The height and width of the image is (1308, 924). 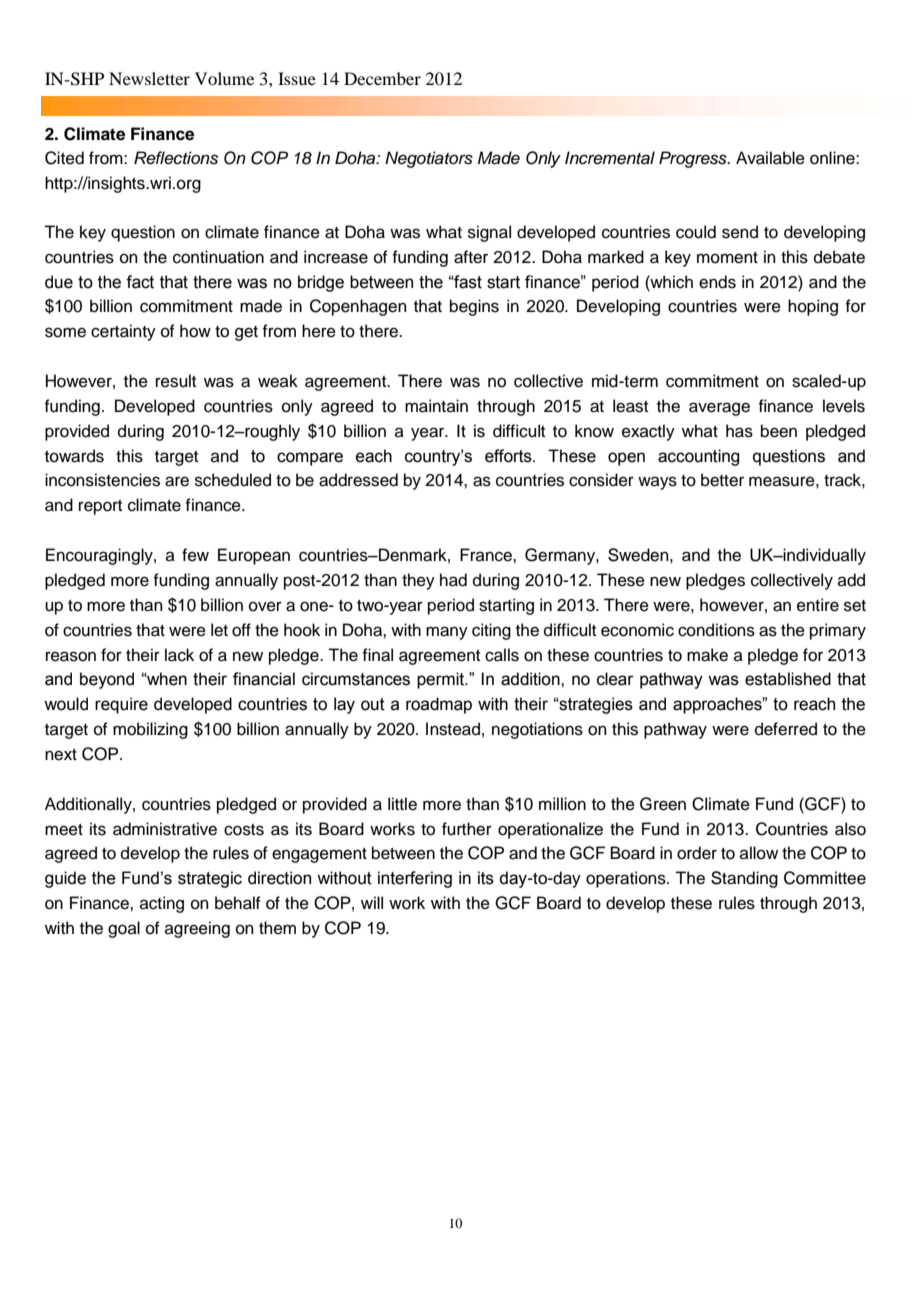 I want to click on maintain, so click(x=436, y=406).
